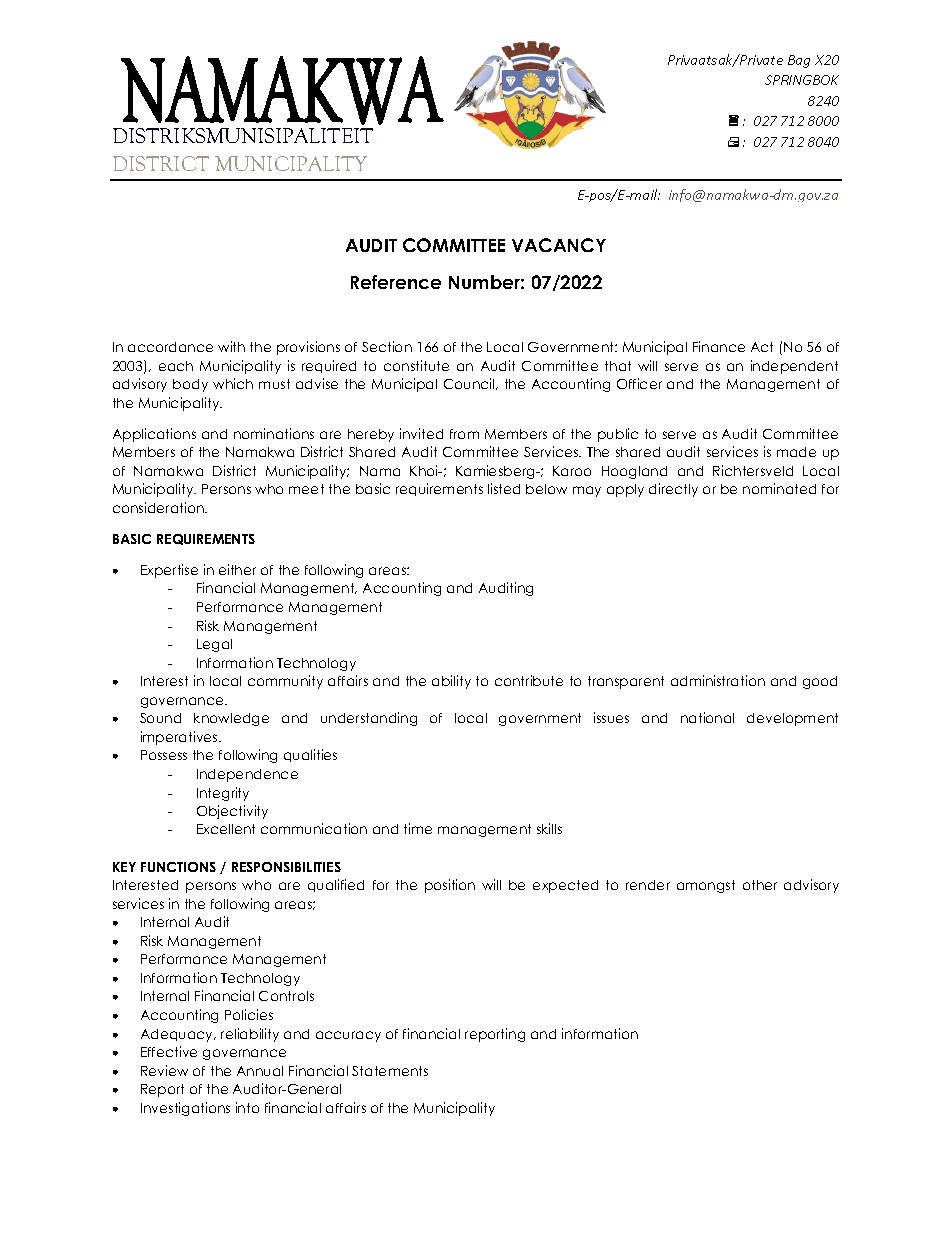 Image resolution: width=952 pixels, height=1233 pixels. I want to click on Review, so click(164, 1070).
